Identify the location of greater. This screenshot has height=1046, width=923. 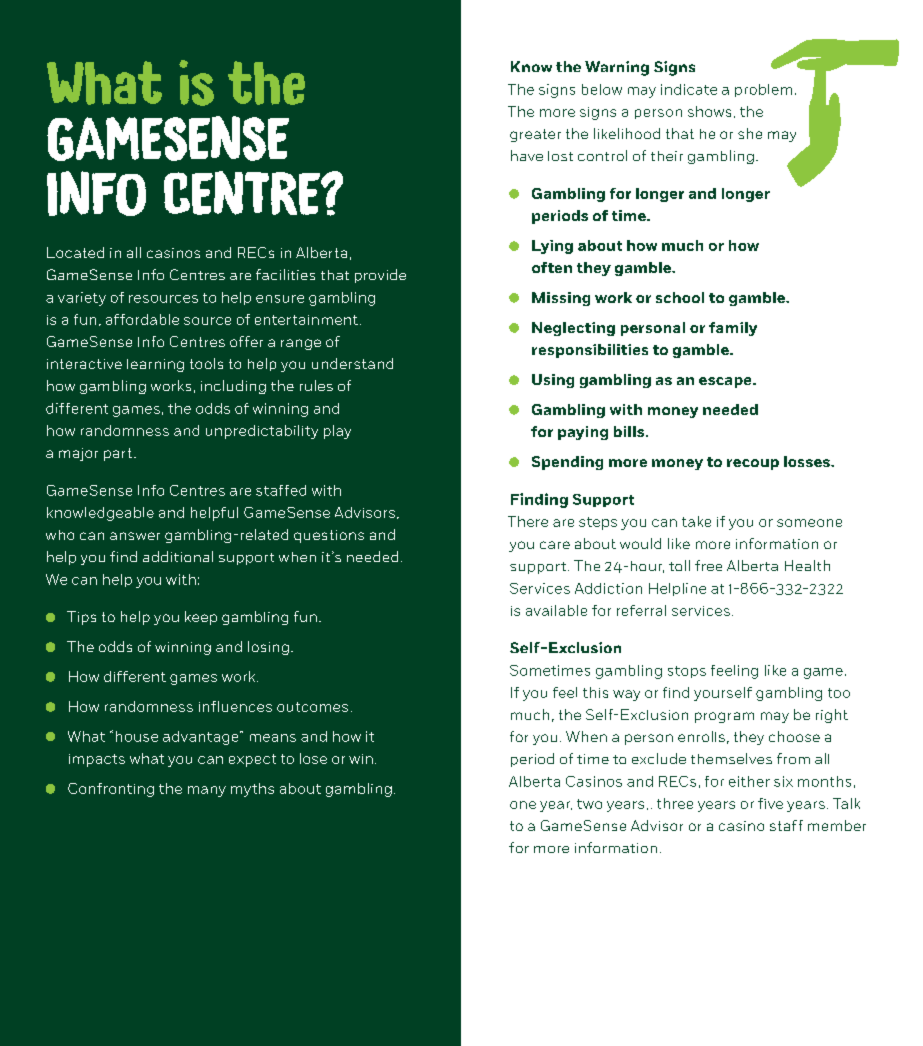
(535, 135).
